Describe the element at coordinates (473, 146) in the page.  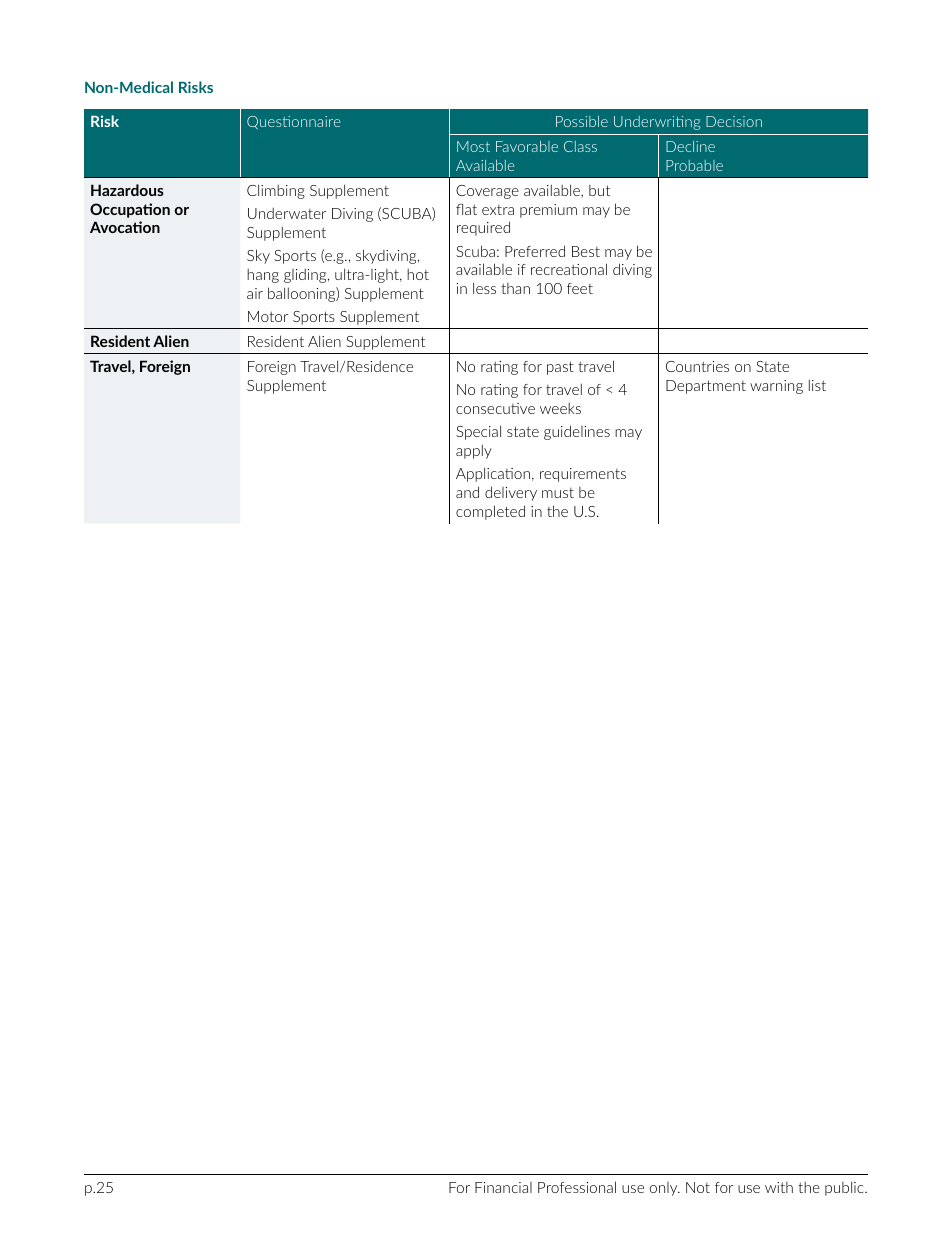
I see `Most` at that location.
